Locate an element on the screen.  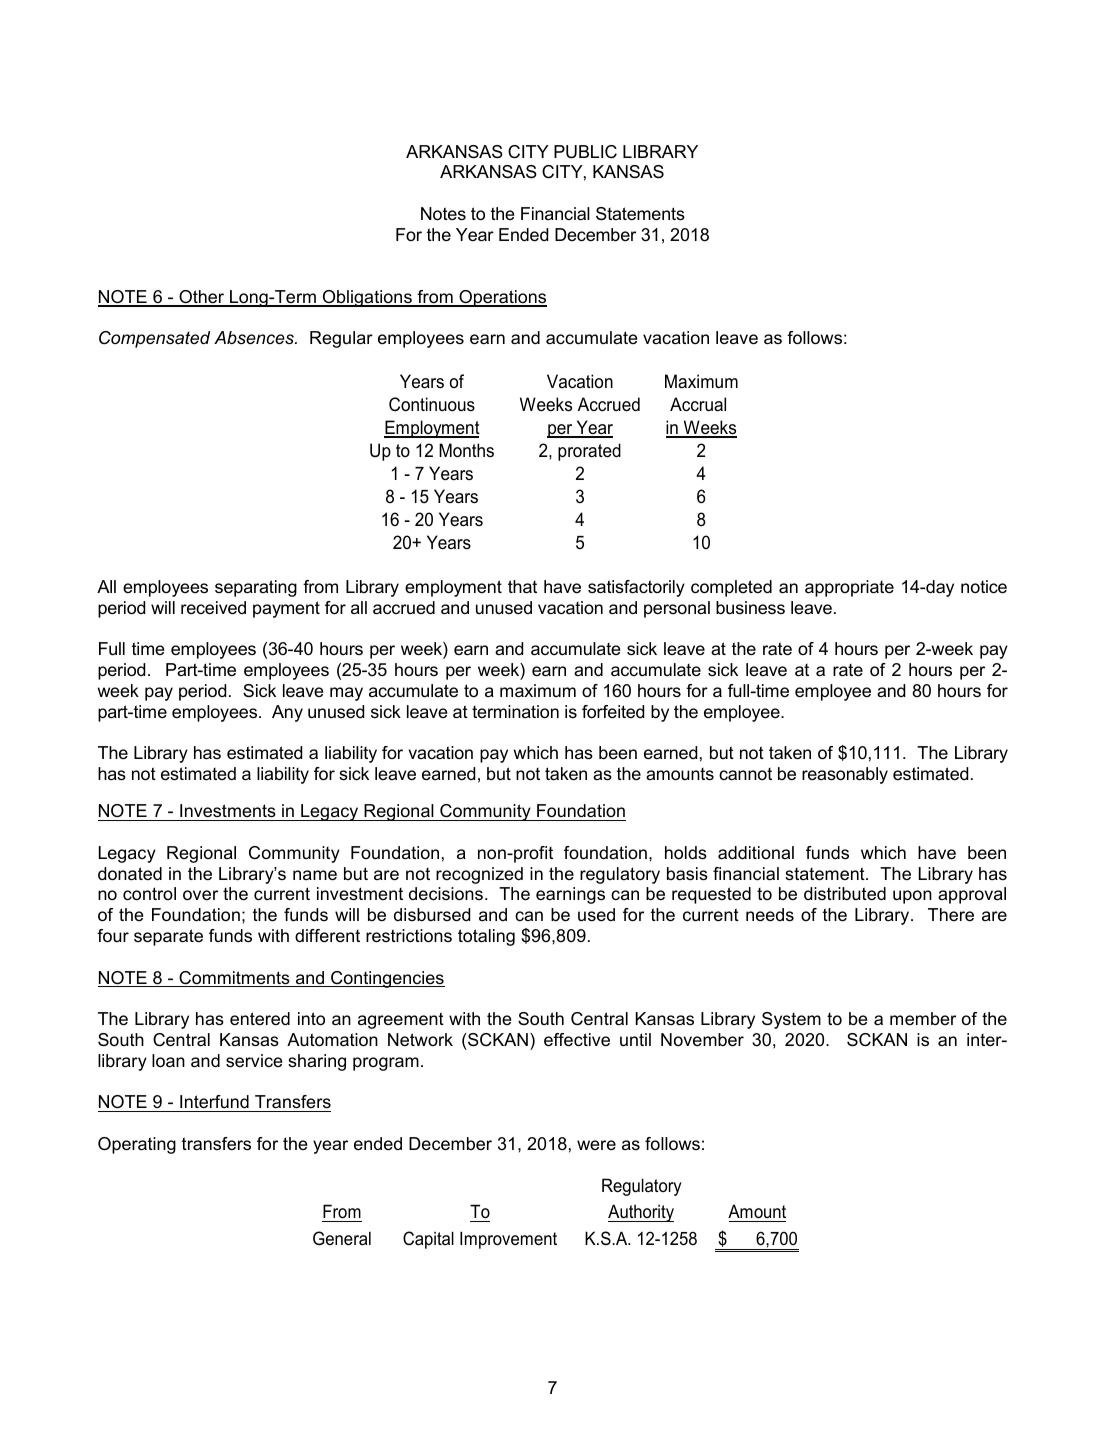
PUBLIC is located at coordinates (585, 152).
